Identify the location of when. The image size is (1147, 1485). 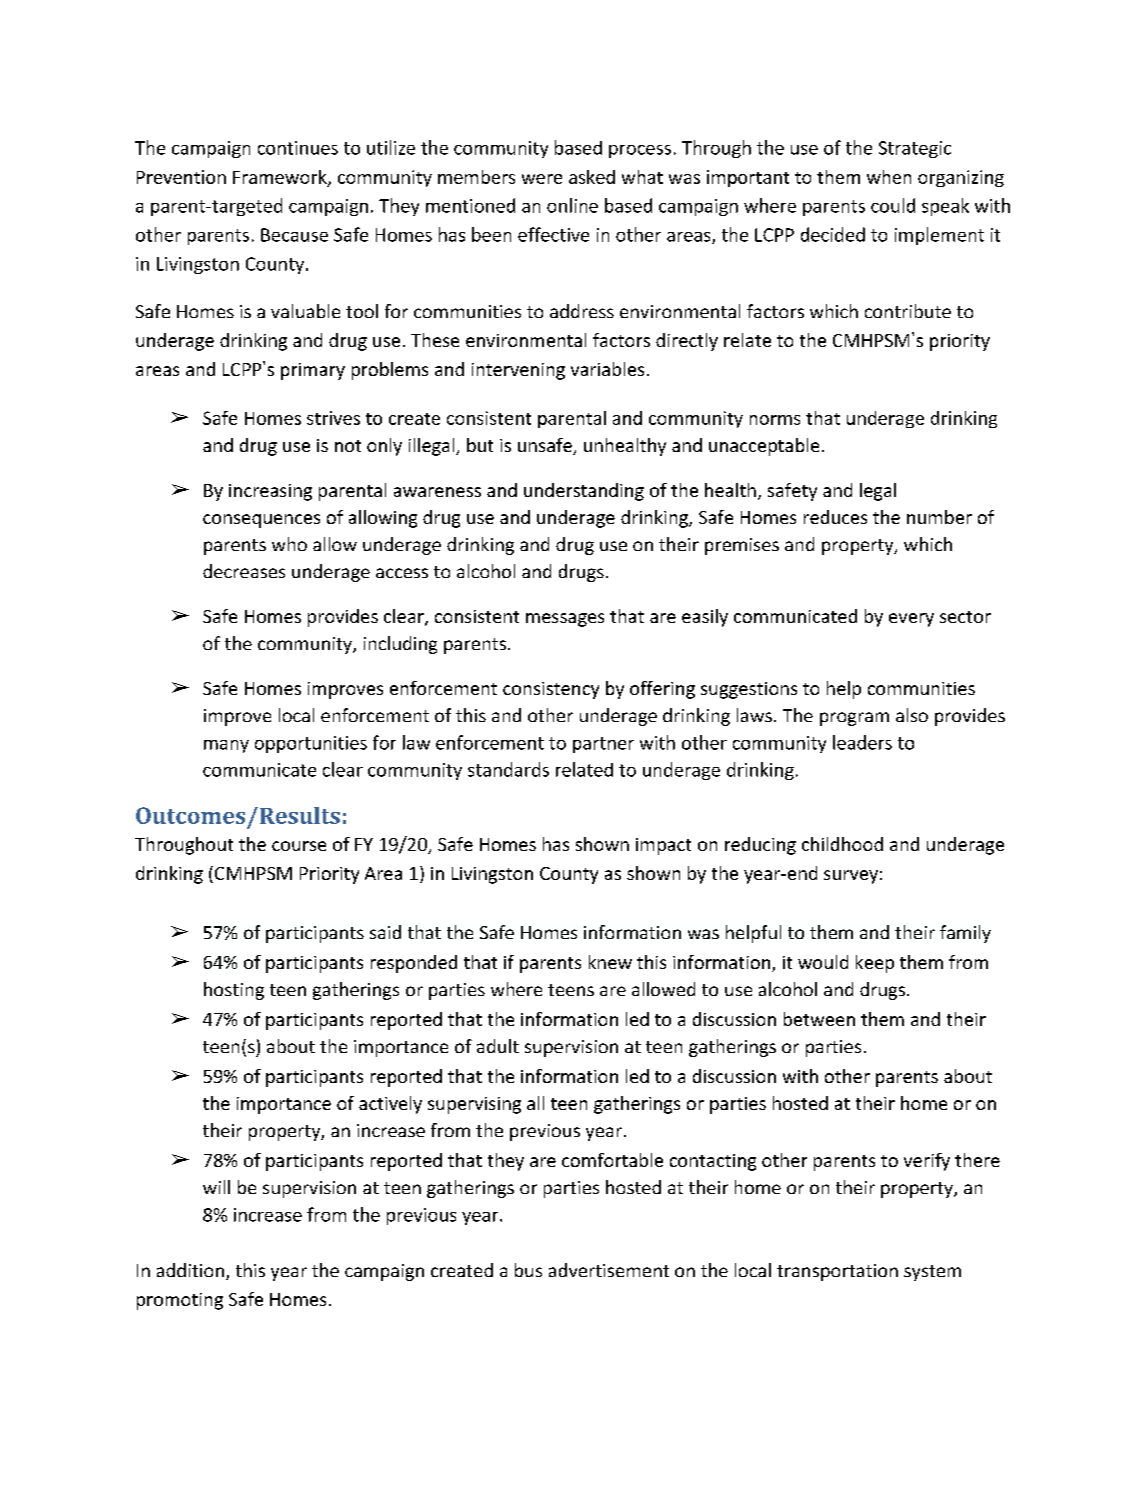
(889, 177).
